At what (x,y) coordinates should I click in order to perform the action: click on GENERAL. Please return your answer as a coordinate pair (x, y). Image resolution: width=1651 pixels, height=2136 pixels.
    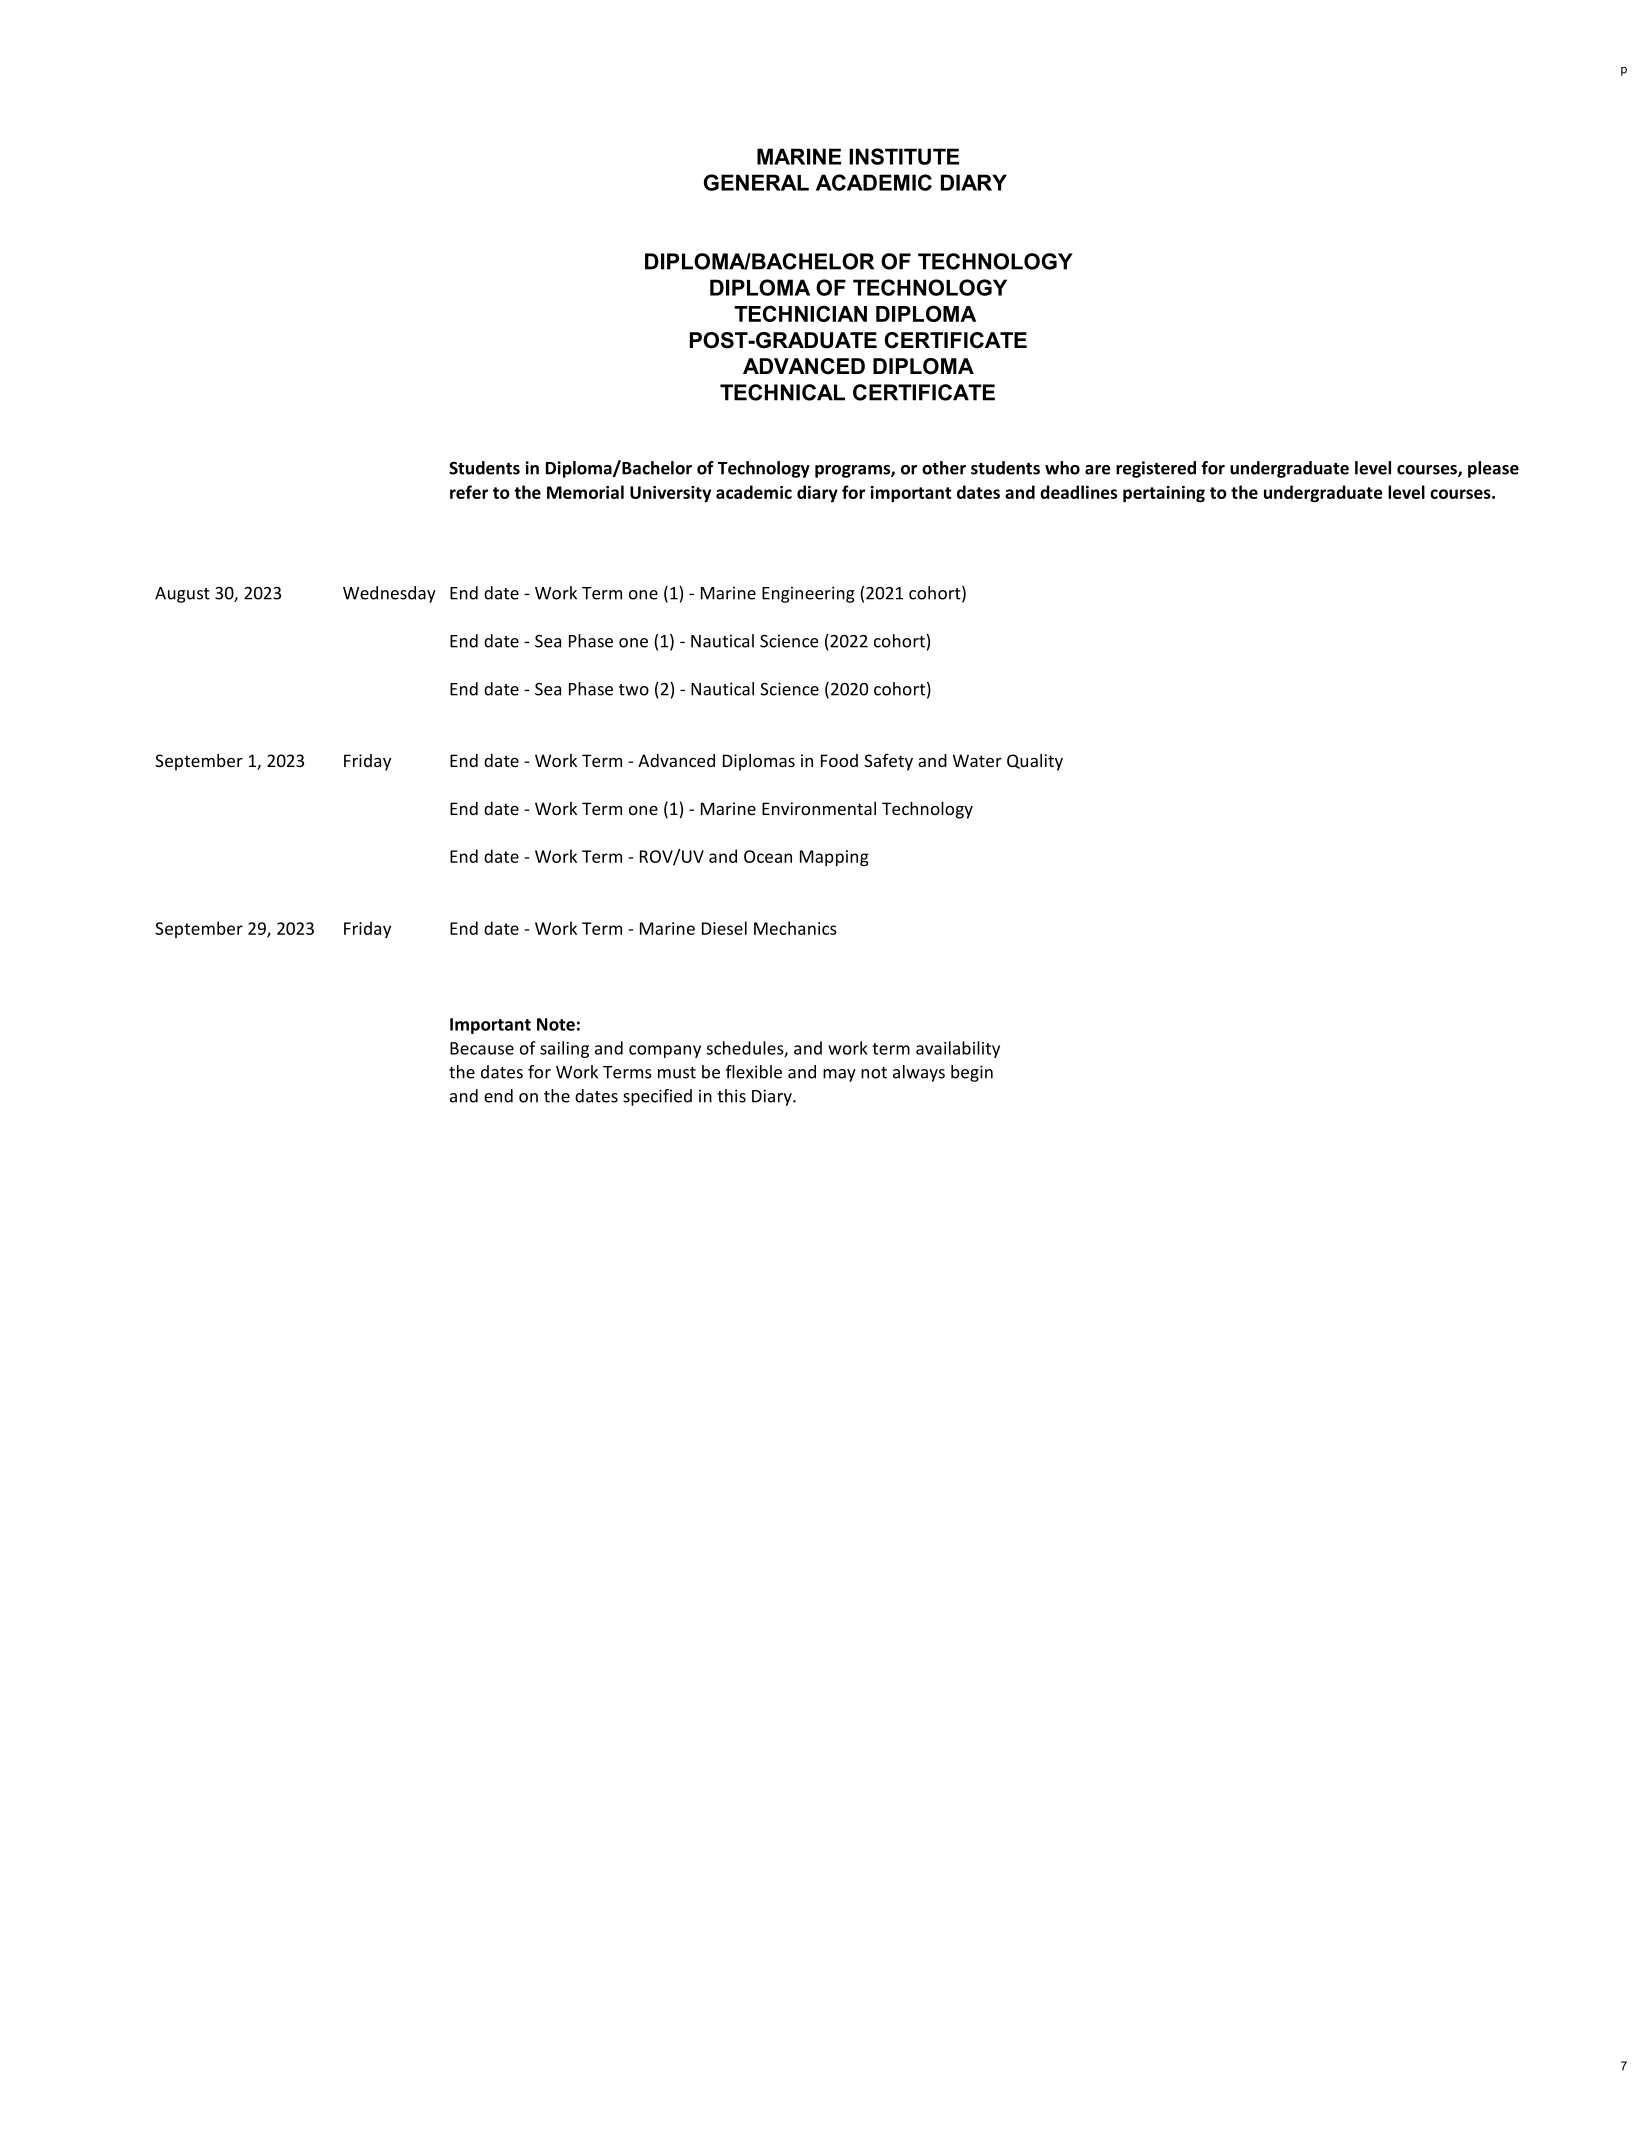
    Looking at the image, I should click on (756, 182).
